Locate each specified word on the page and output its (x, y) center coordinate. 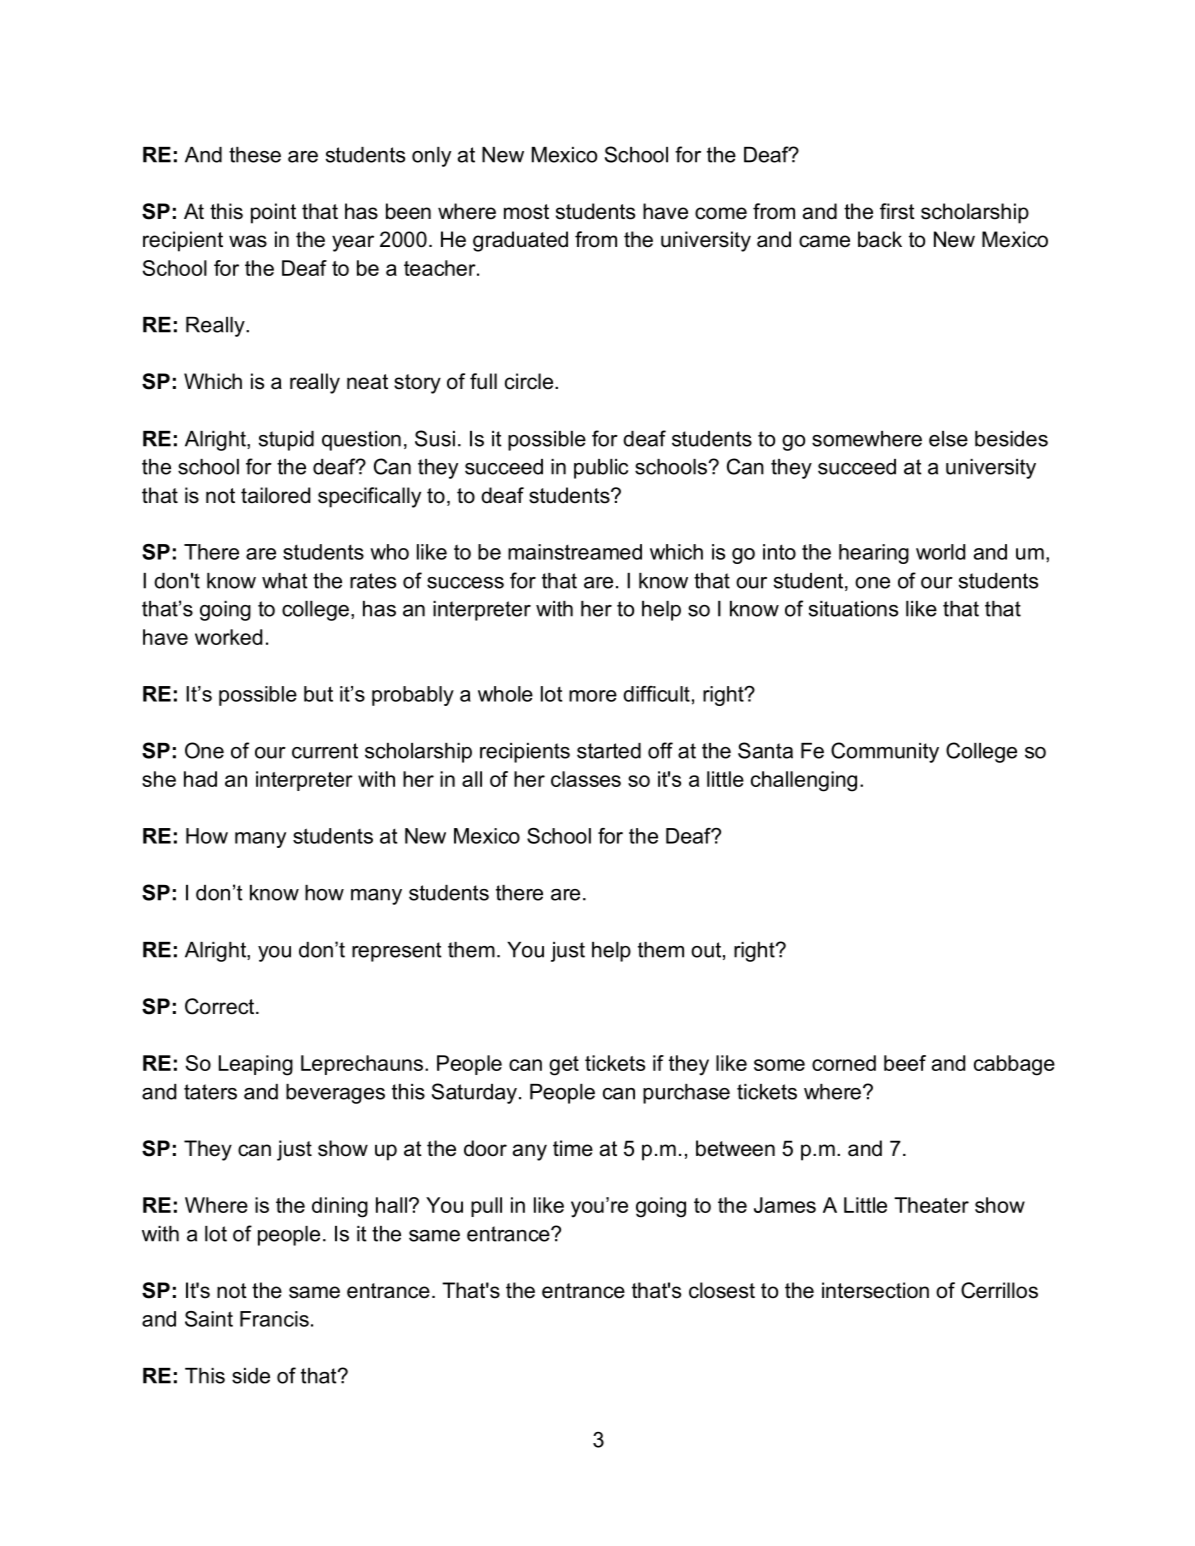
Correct (219, 1006)
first (897, 211)
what (285, 581)
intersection (875, 1290)
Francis (274, 1319)
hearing (874, 554)
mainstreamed (575, 552)
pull (486, 1207)
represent (397, 952)
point (273, 213)
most (526, 212)
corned (844, 1063)
